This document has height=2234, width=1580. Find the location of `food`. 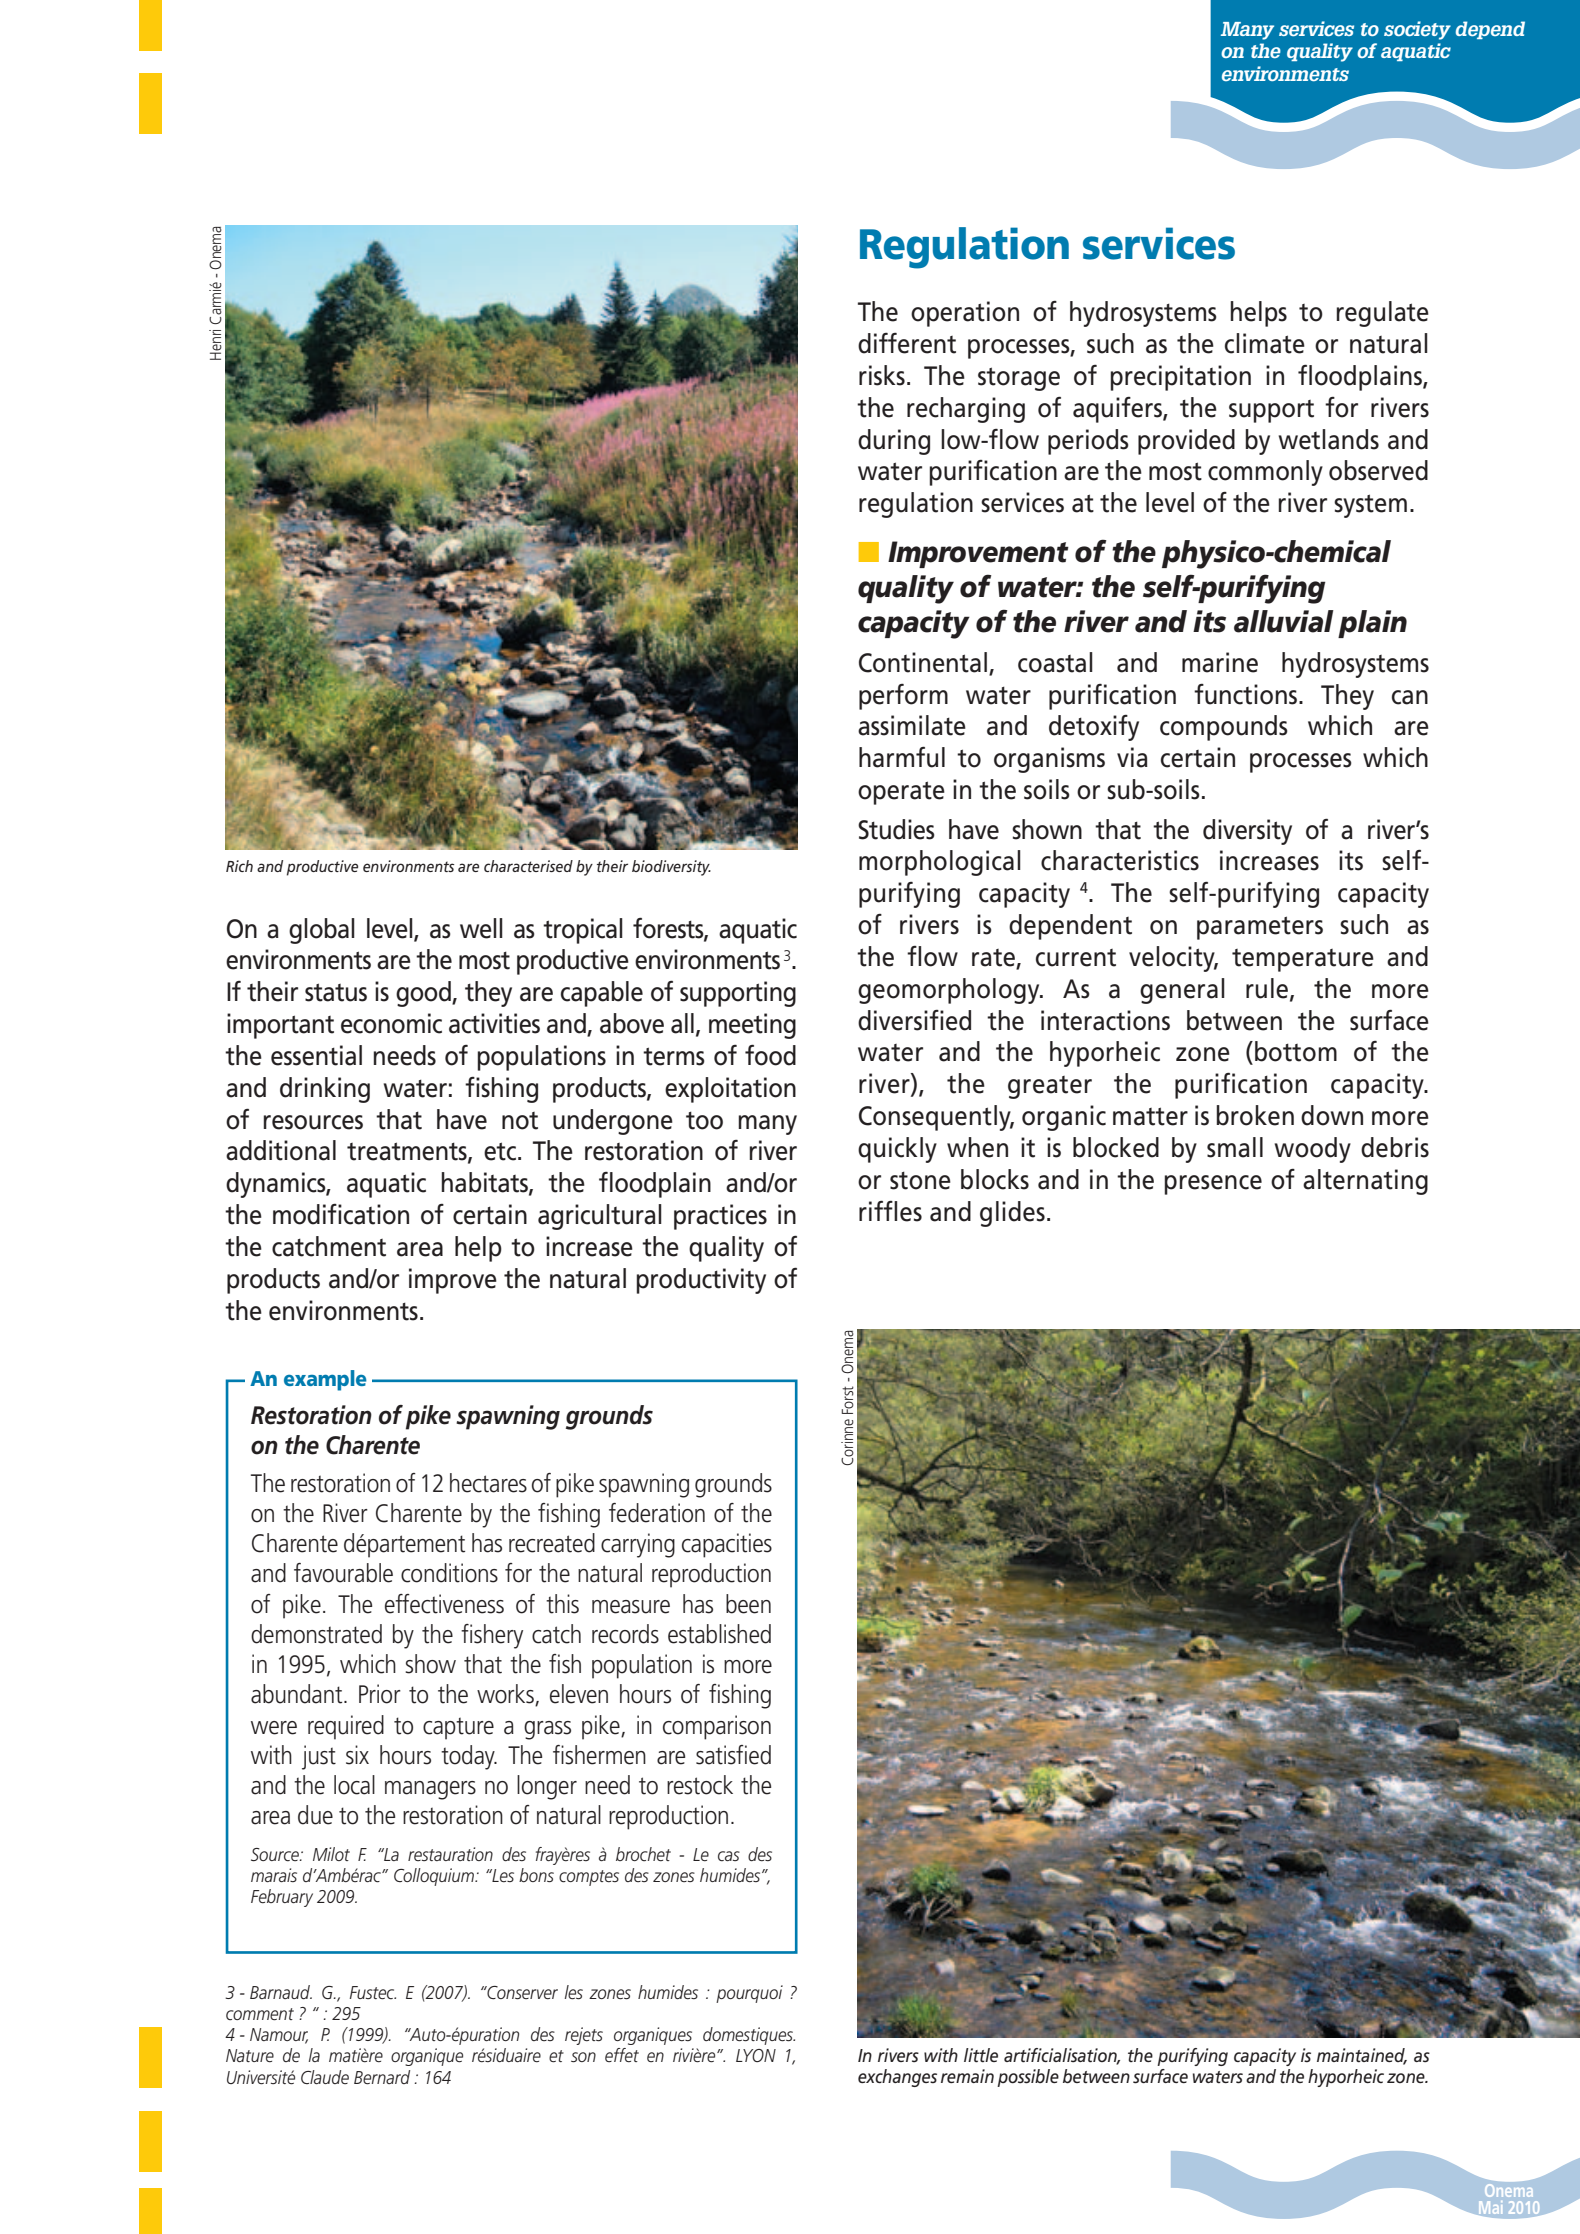

food is located at coordinates (770, 1055).
